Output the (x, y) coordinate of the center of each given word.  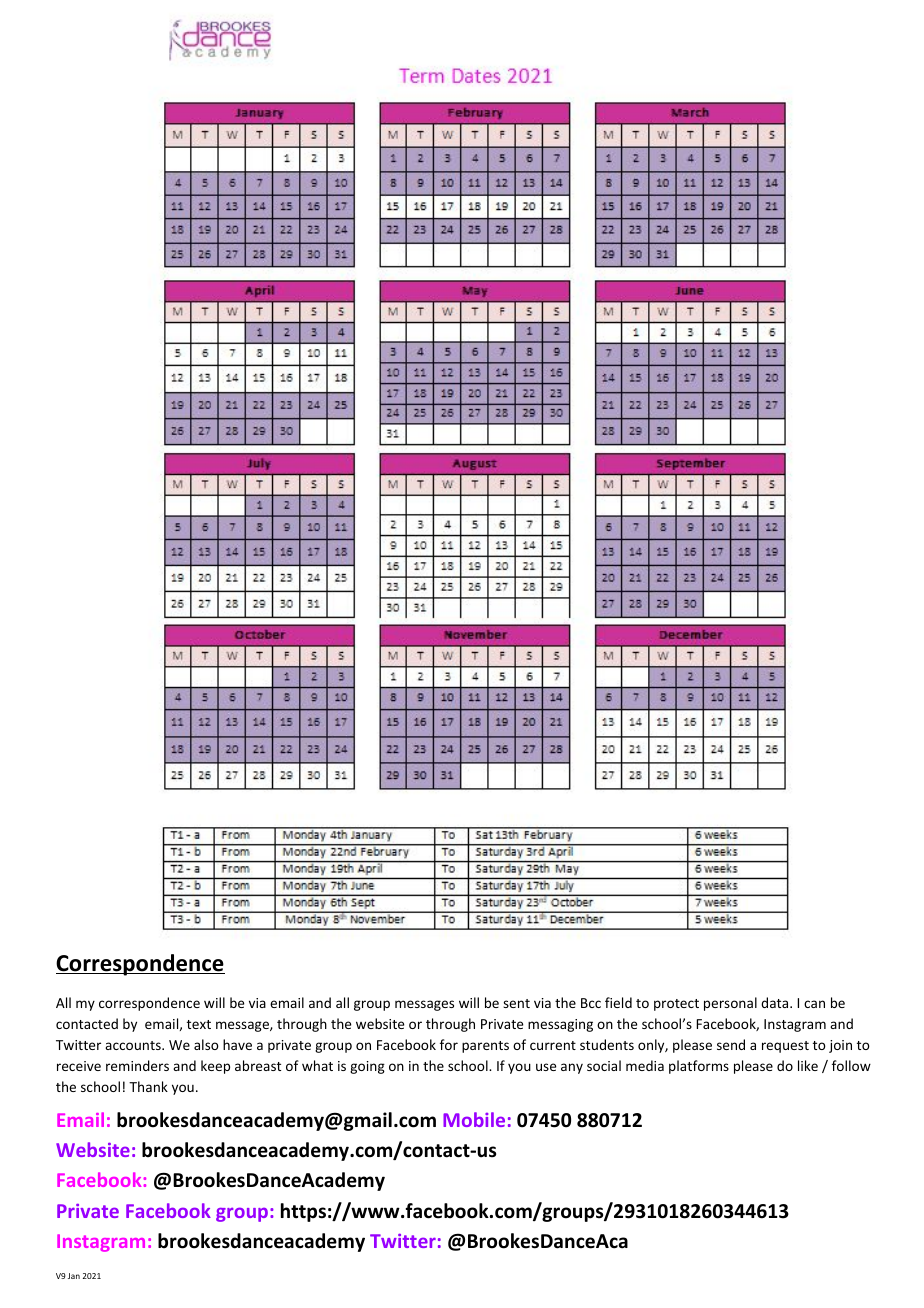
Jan (74, 1276)
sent (516, 1003)
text (199, 1024)
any (572, 1068)
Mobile (474, 1119)
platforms (699, 1067)
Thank (148, 1086)
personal (730, 1004)
